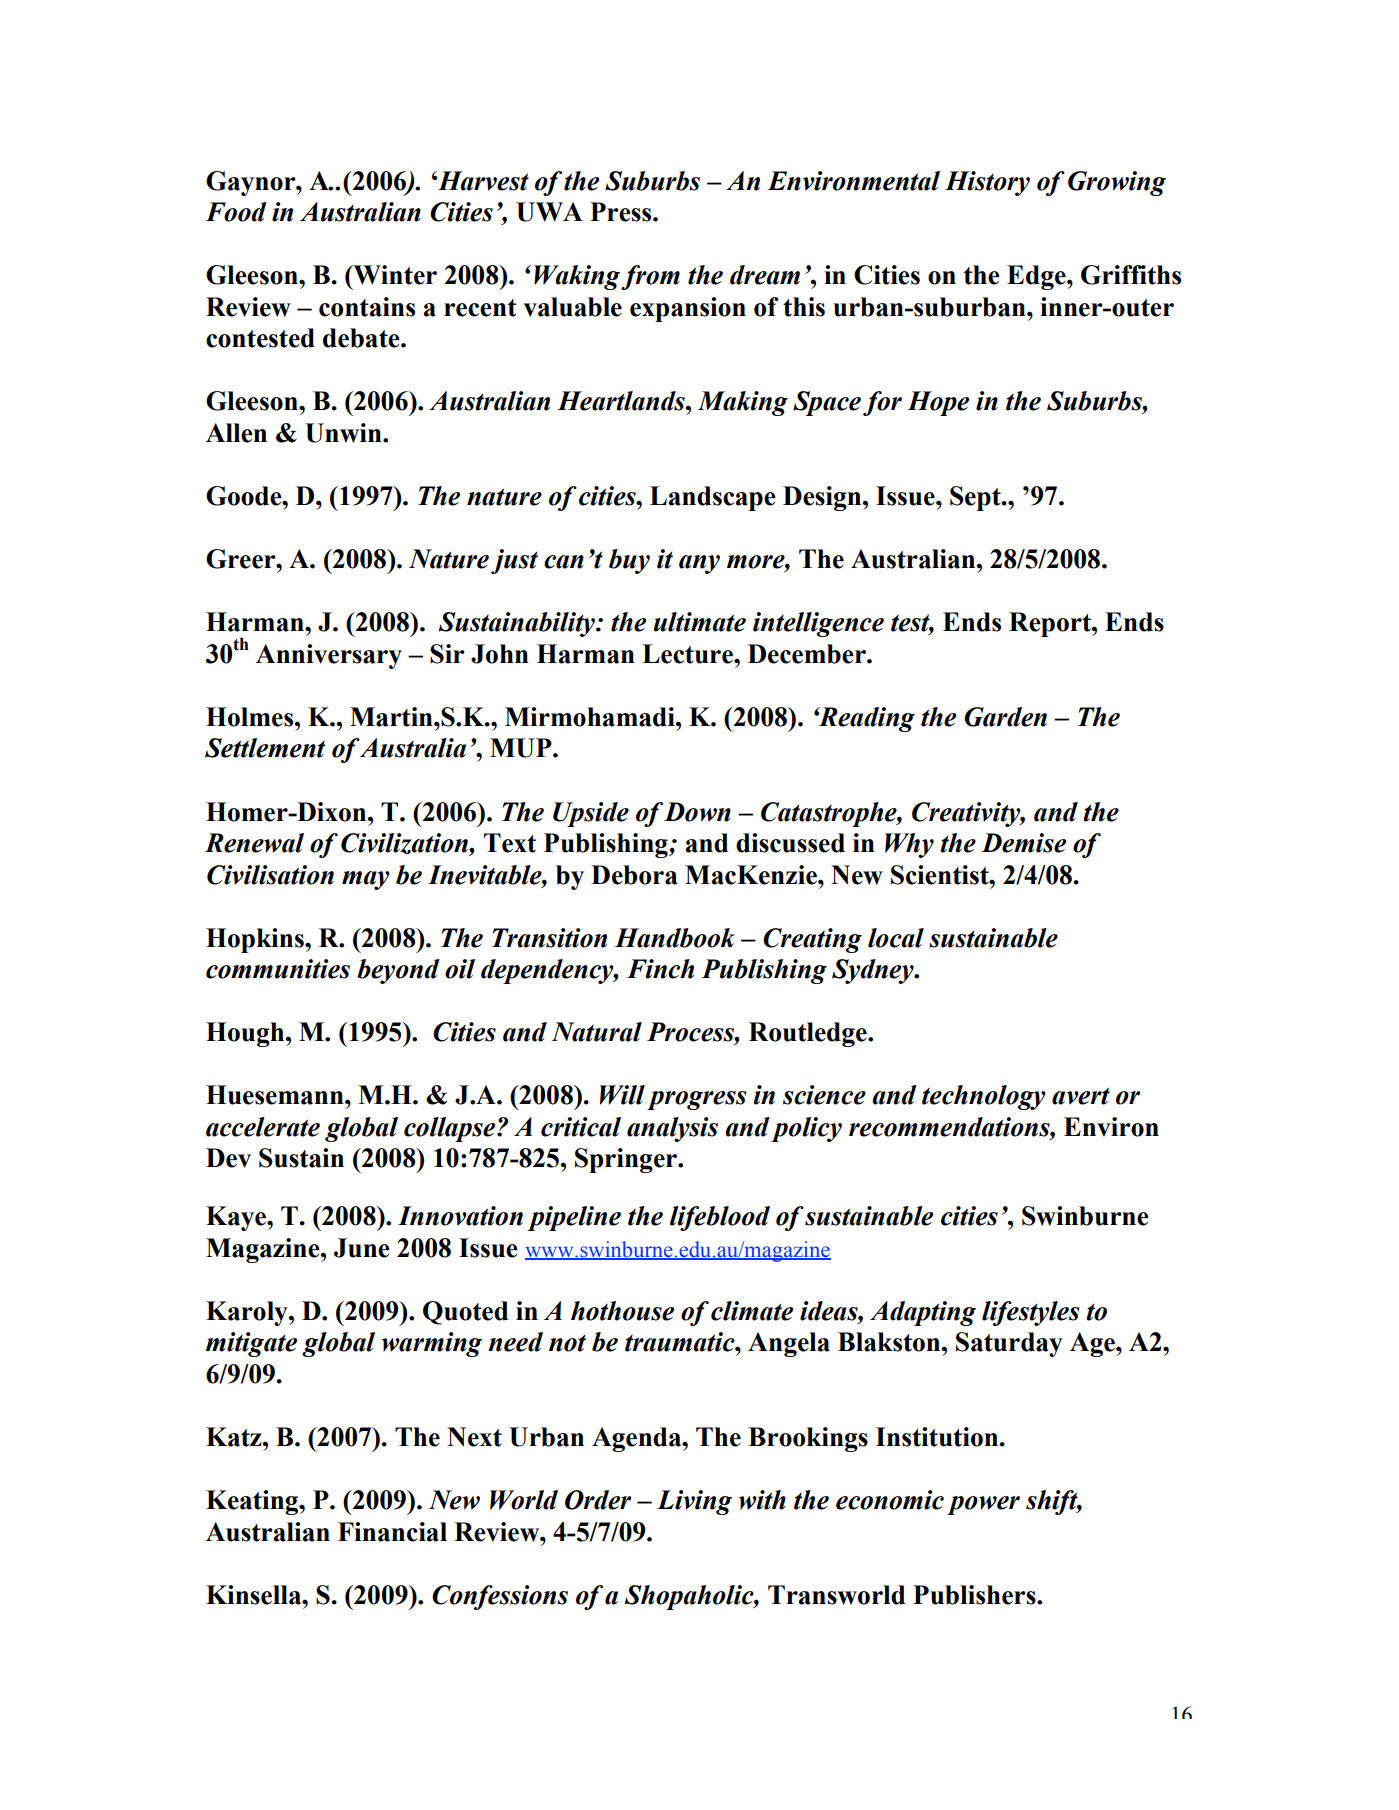  Describe the element at coordinates (694, 1502) in the page. I see `Living` at that location.
